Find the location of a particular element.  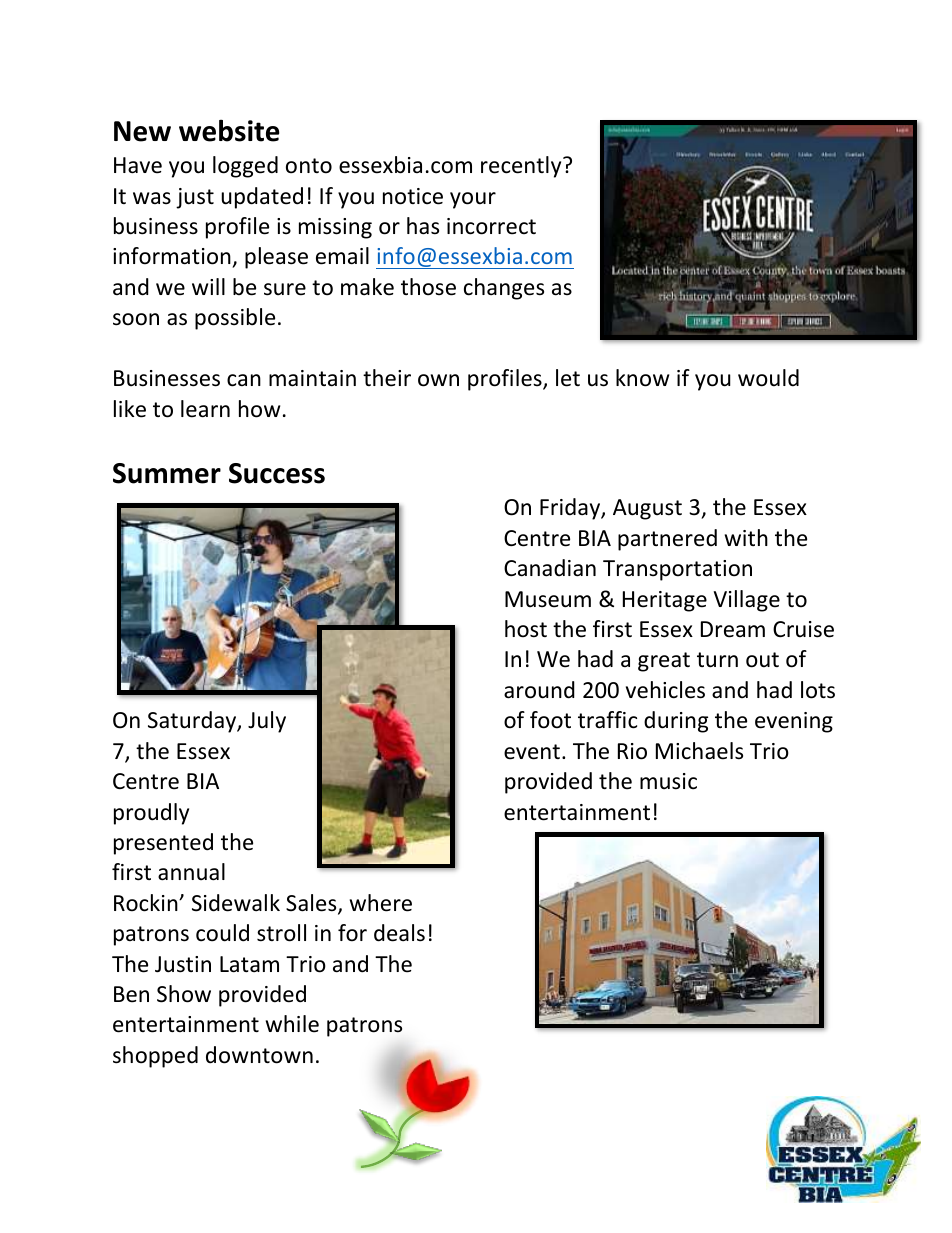

logged is located at coordinates (245, 167).
